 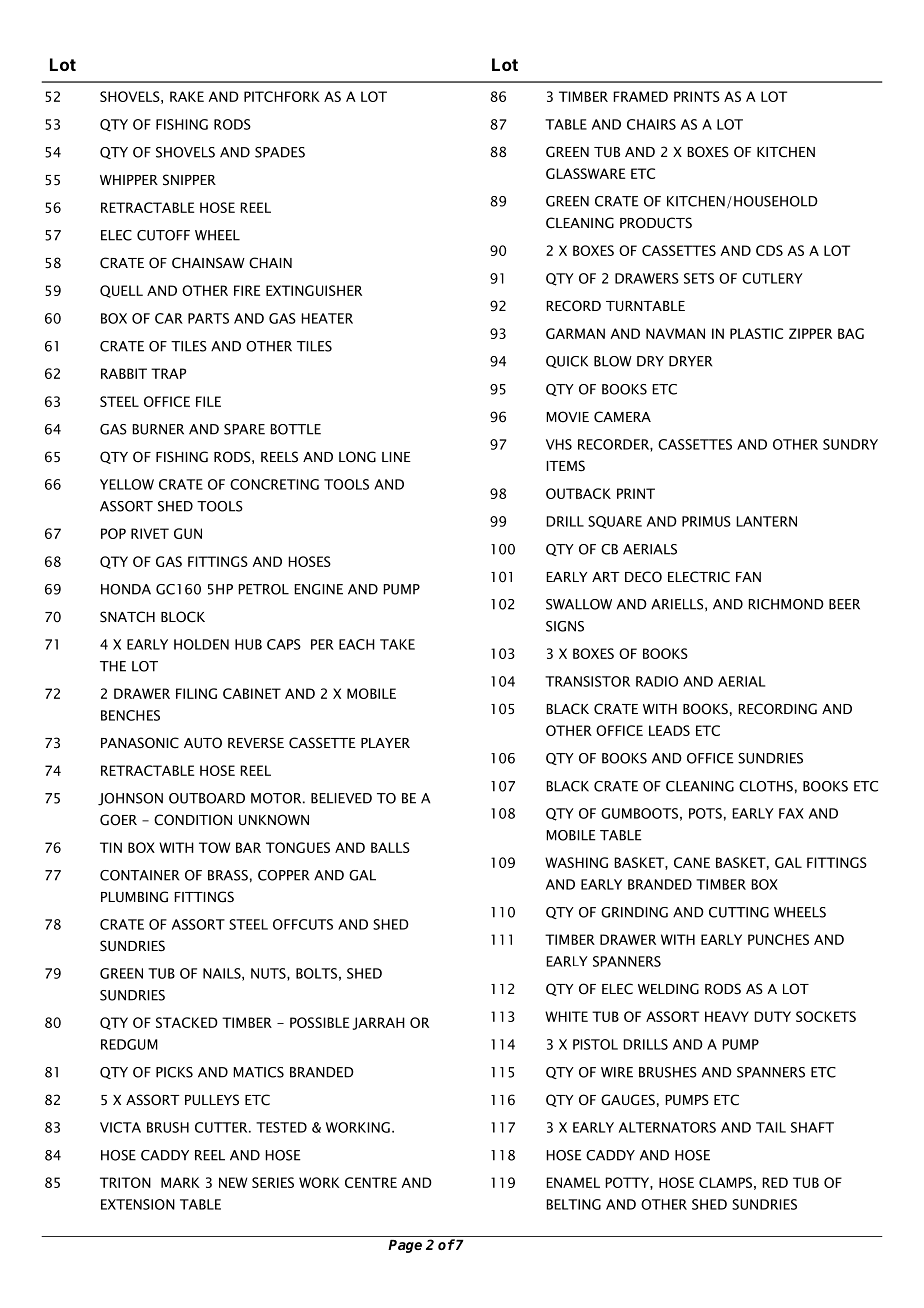 I want to click on LANTERN, so click(x=766, y=521).
